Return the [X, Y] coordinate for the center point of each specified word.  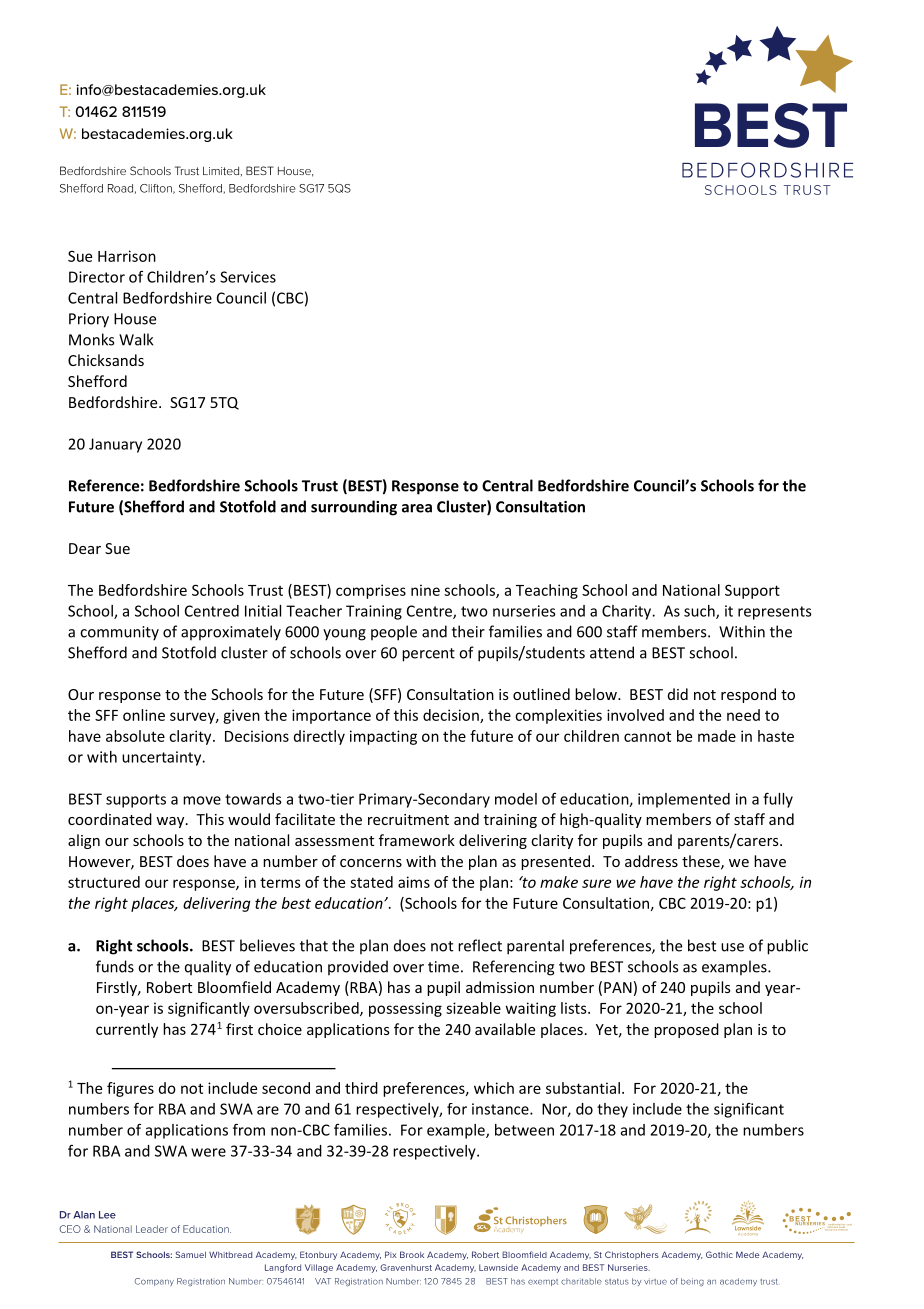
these [702, 862]
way [171, 822]
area [417, 508]
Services [248, 277]
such [700, 612]
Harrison [127, 256]
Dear [85, 548]
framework [417, 840]
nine [425, 590]
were [208, 1152]
